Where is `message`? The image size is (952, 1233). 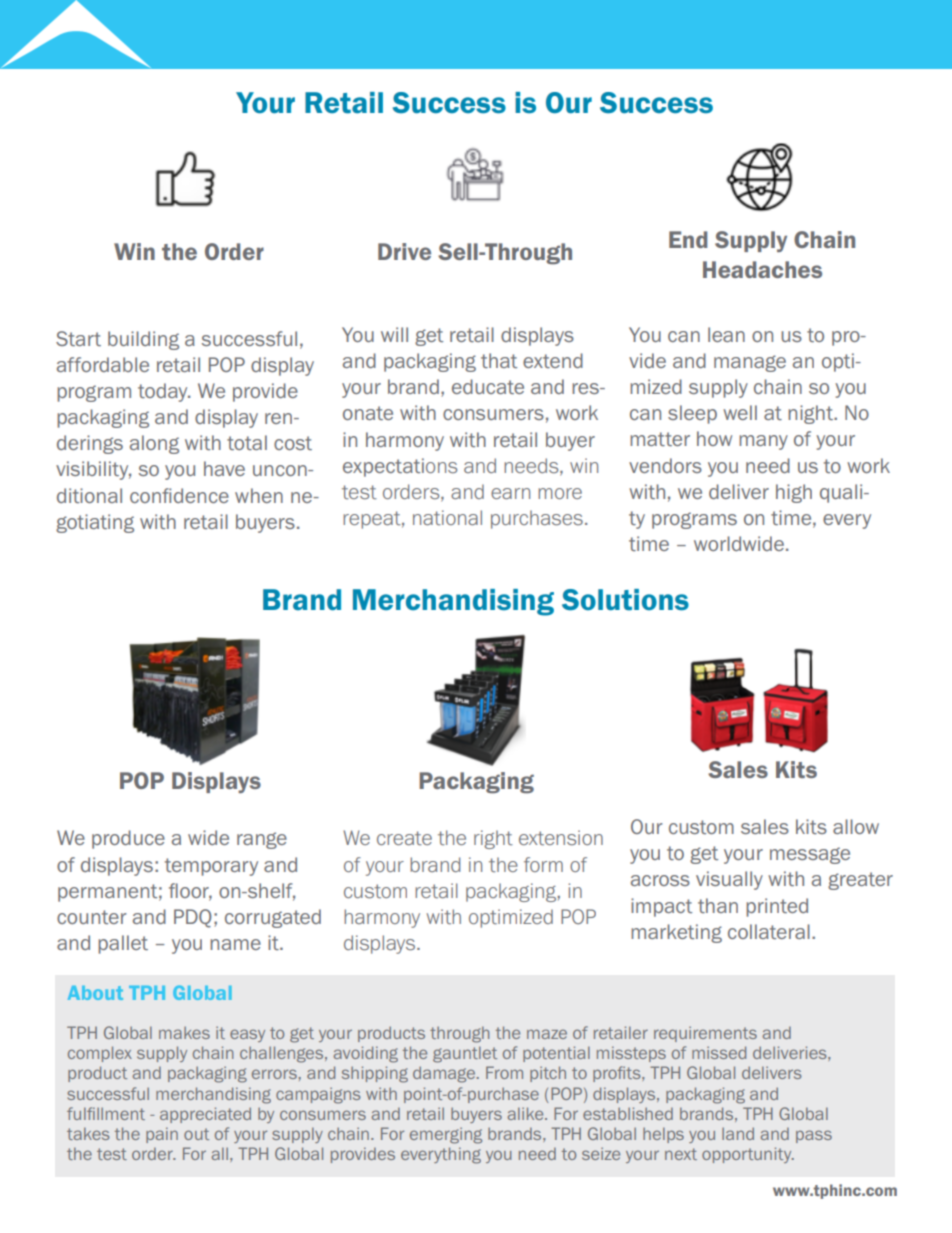
message is located at coordinates (810, 855).
